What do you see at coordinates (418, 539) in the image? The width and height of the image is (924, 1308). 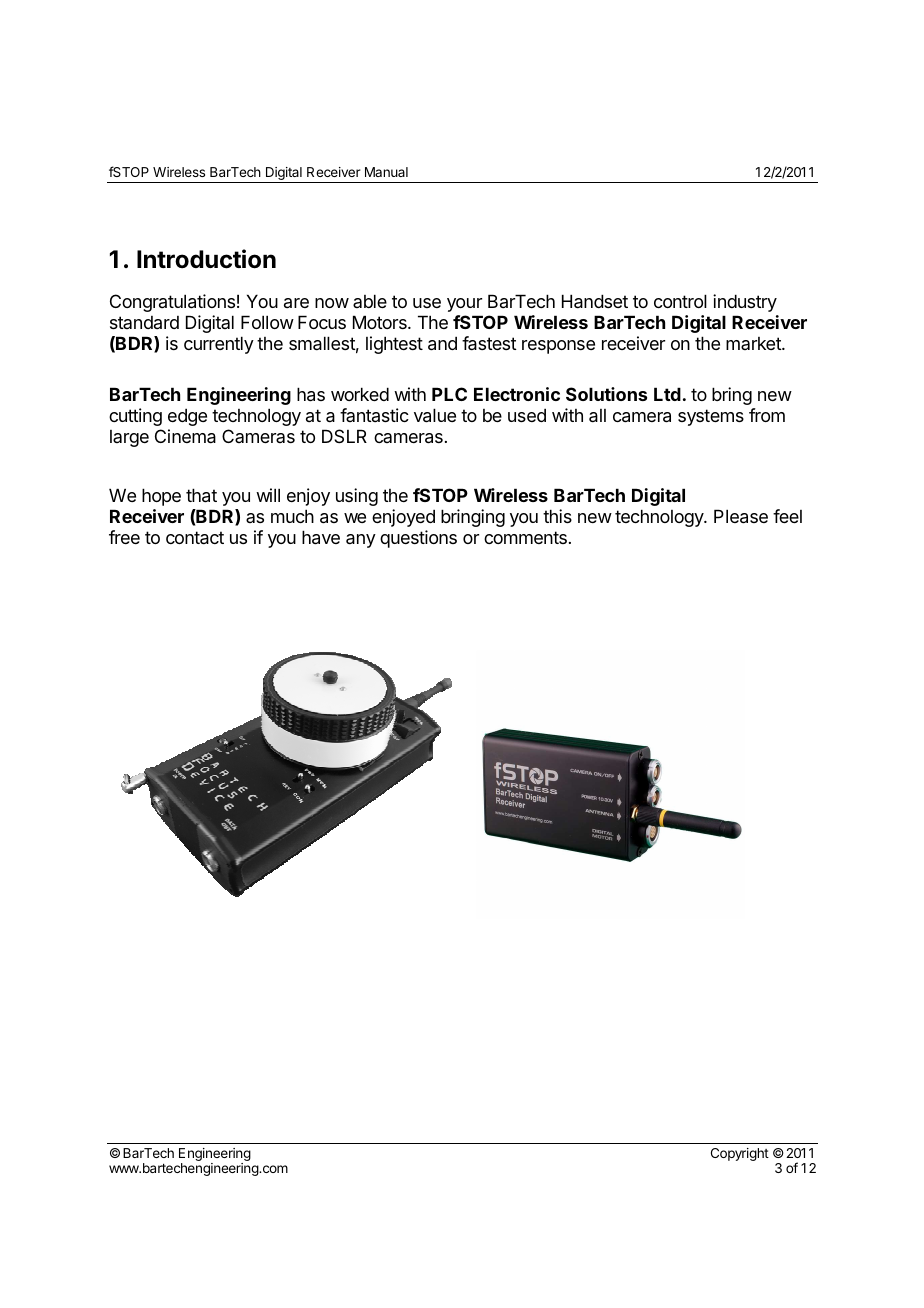 I see `questions` at bounding box center [418, 539].
